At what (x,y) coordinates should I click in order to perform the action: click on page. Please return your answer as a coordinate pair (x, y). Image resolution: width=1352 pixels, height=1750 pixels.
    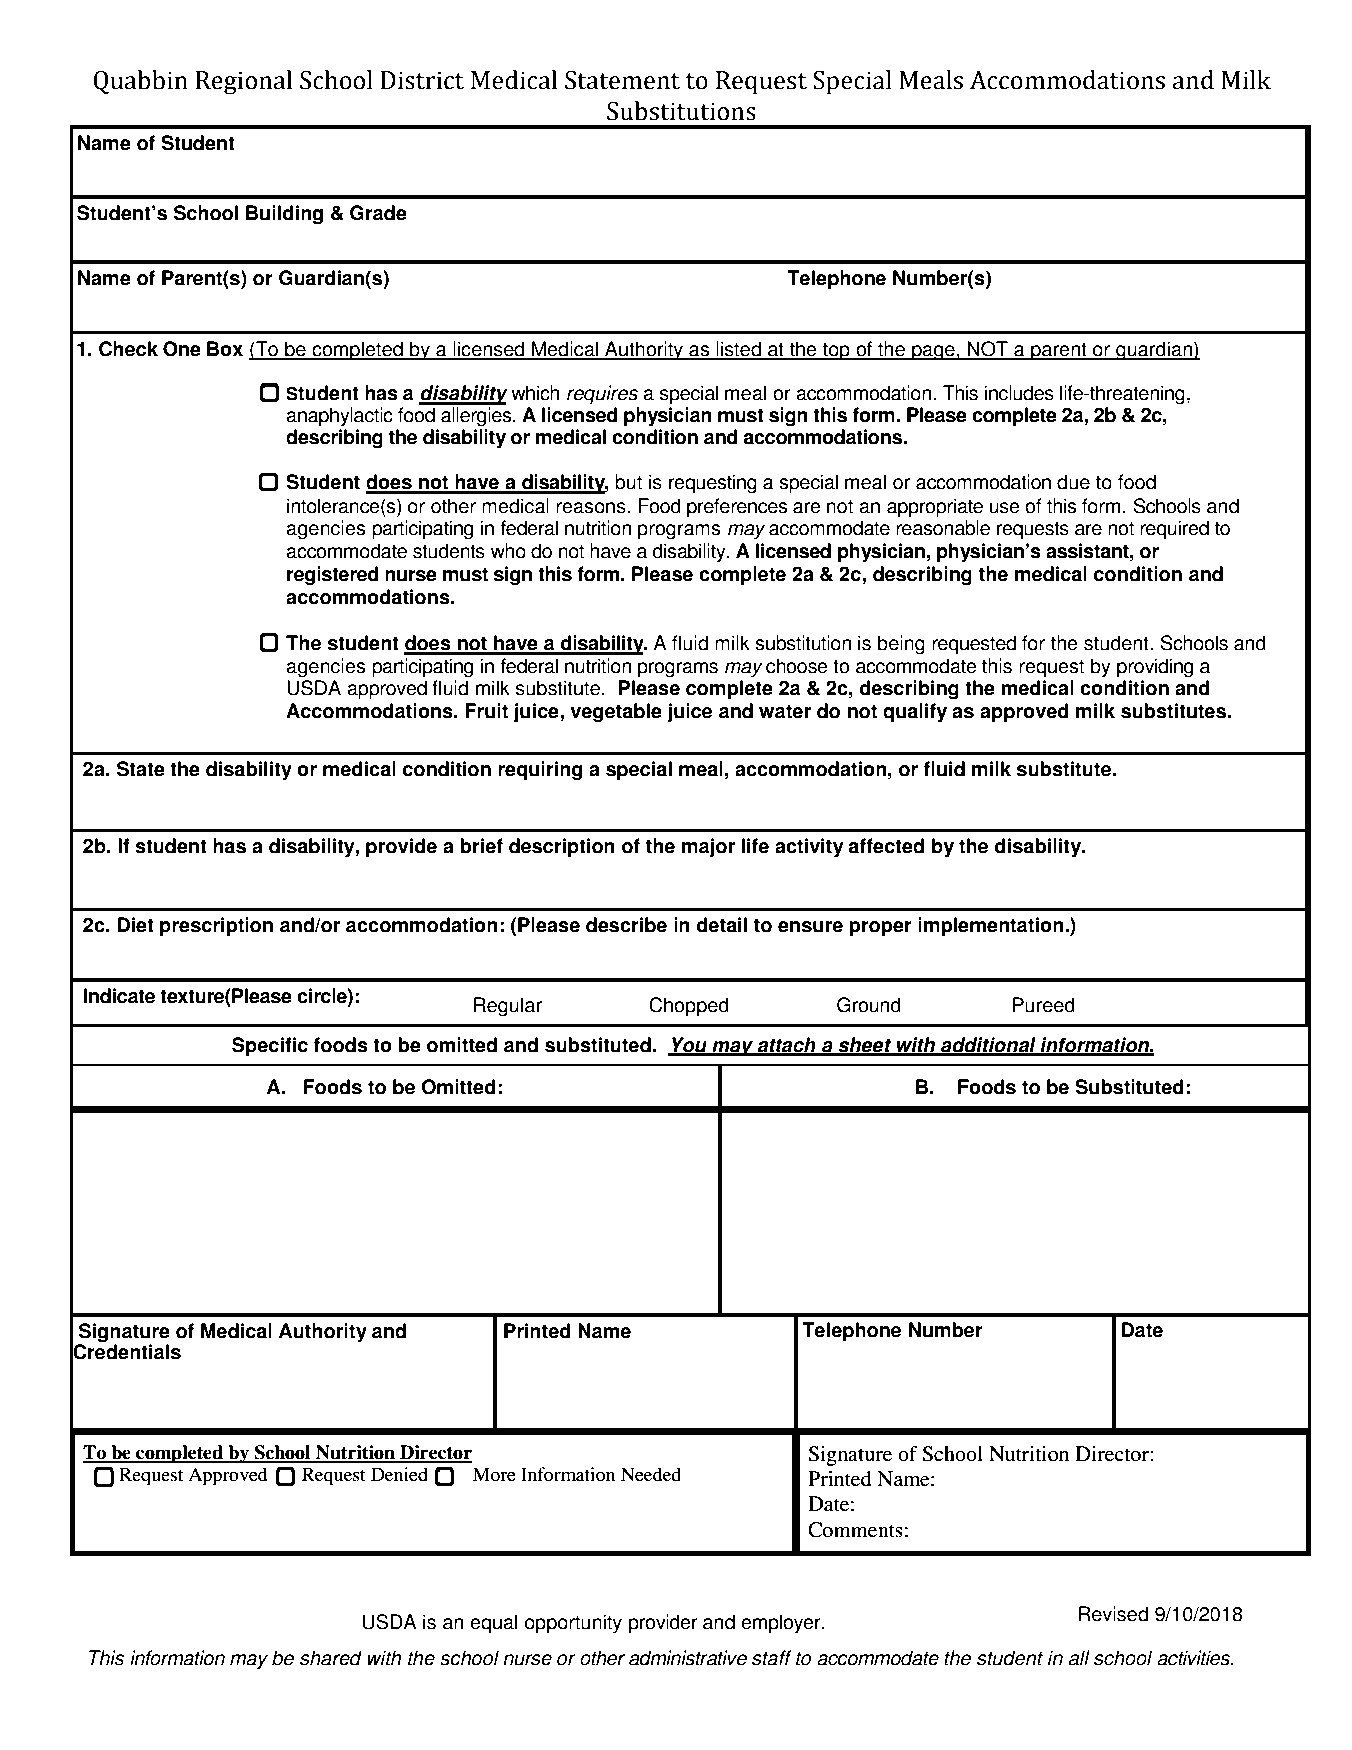
    Looking at the image, I should click on (933, 353).
